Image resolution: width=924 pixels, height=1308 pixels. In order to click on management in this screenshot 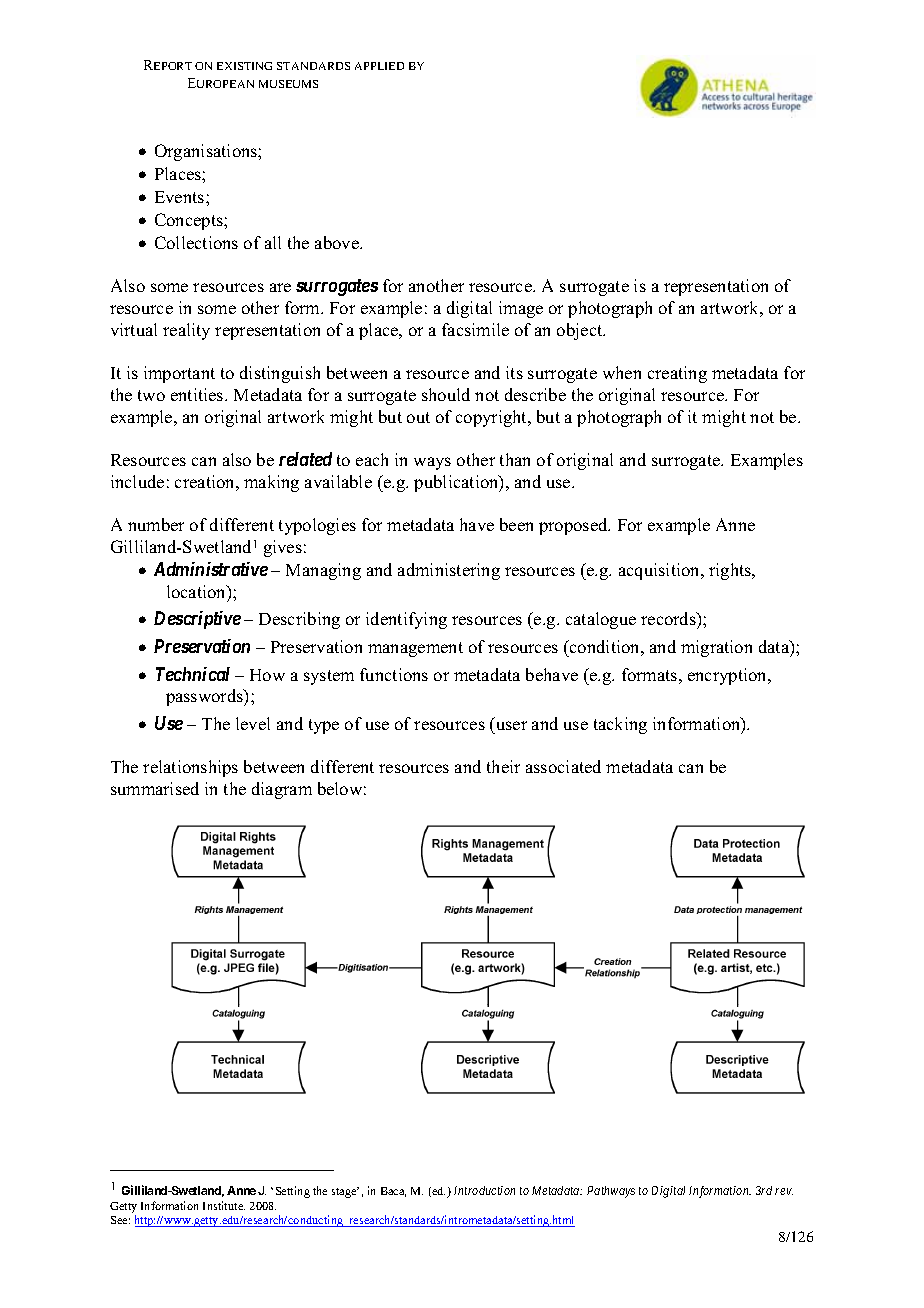, I will do `click(415, 649)`.
